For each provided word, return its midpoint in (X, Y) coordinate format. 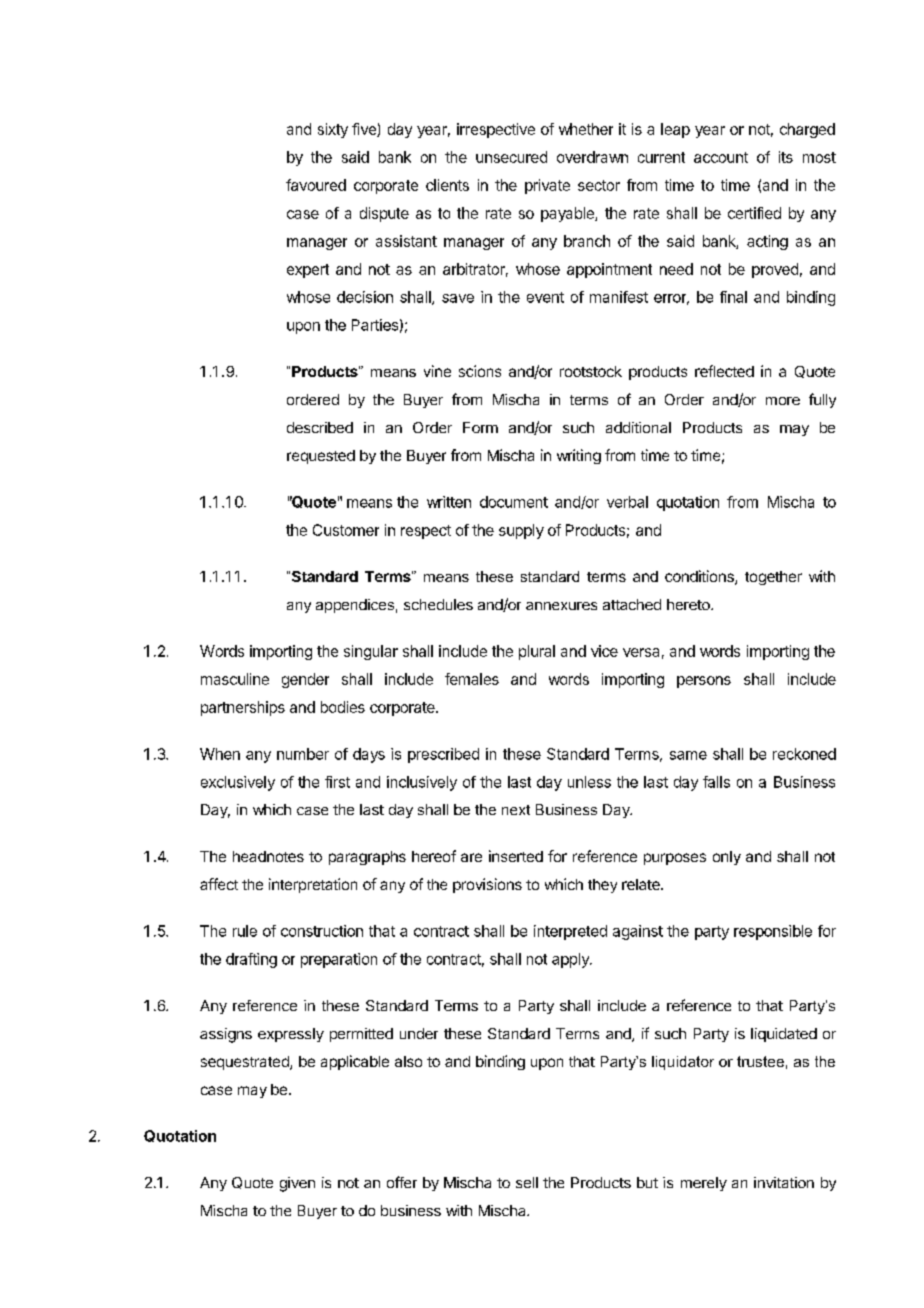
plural (537, 652)
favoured (316, 185)
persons (704, 682)
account (721, 157)
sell (527, 1182)
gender (305, 680)
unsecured (511, 157)
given (297, 1184)
